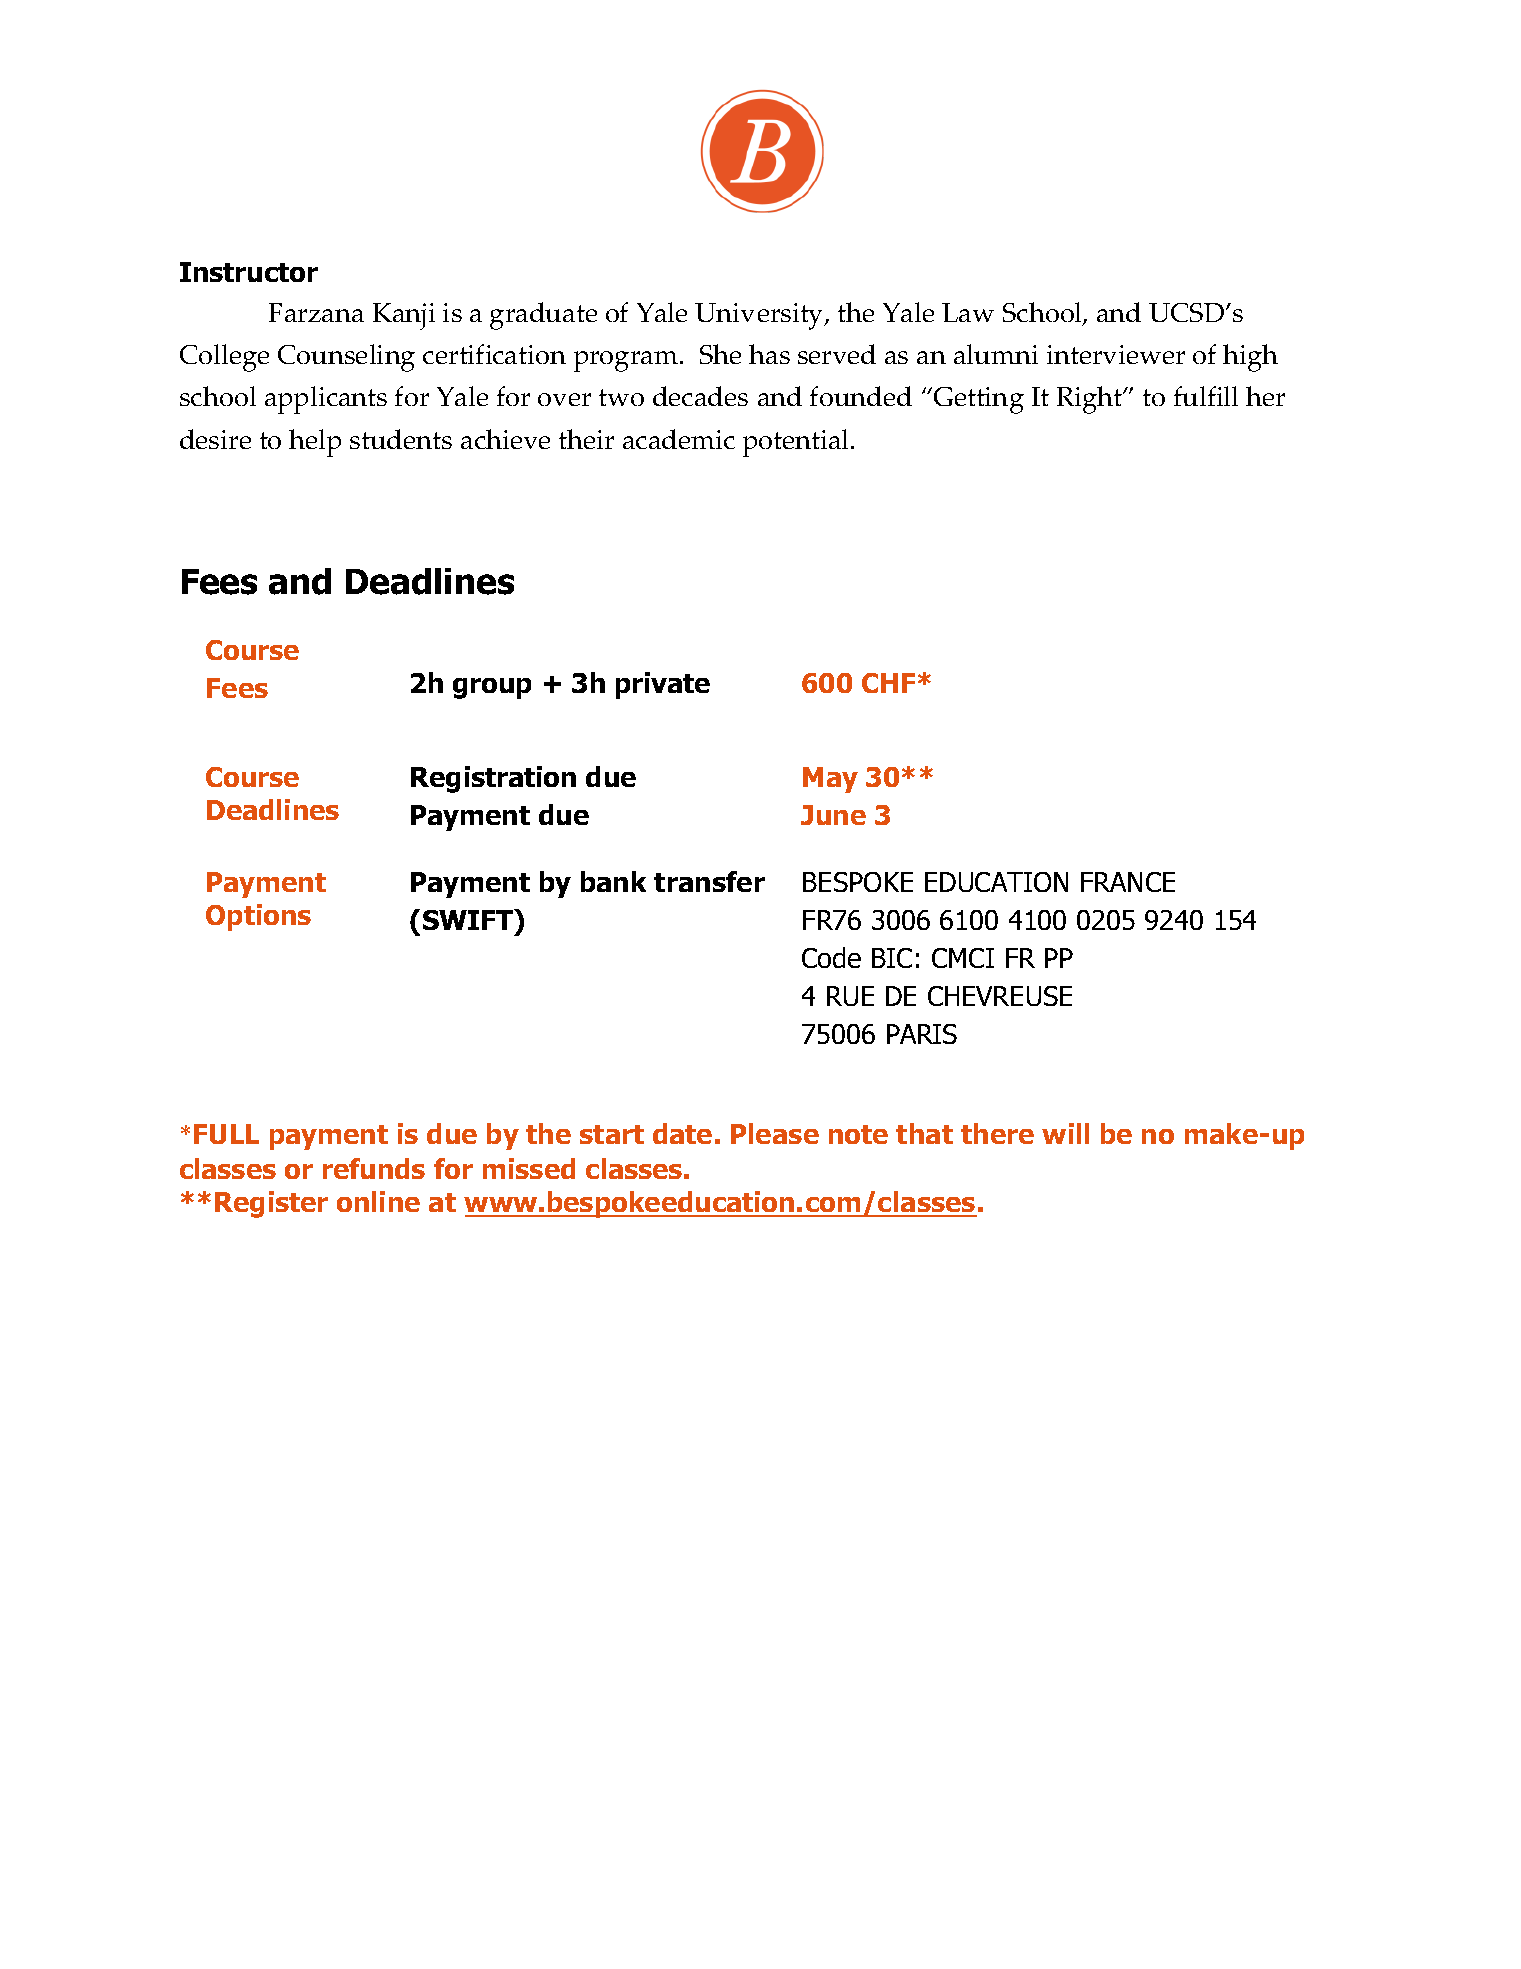 The height and width of the page is (1969, 1521). What do you see at coordinates (1116, 354) in the page?
I see `interviewer` at bounding box center [1116, 354].
